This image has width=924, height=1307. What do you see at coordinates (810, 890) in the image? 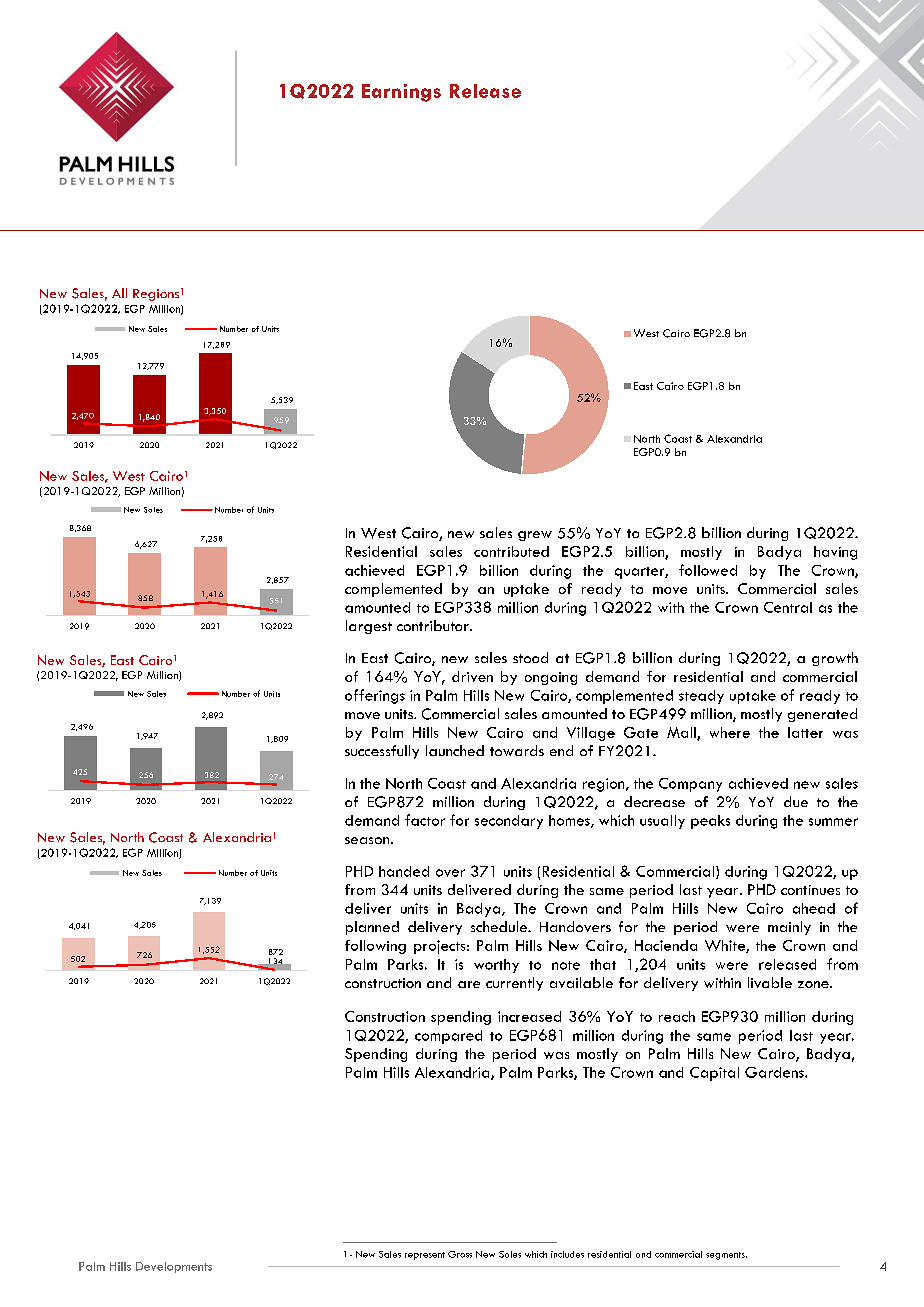
I see `continues` at bounding box center [810, 890].
